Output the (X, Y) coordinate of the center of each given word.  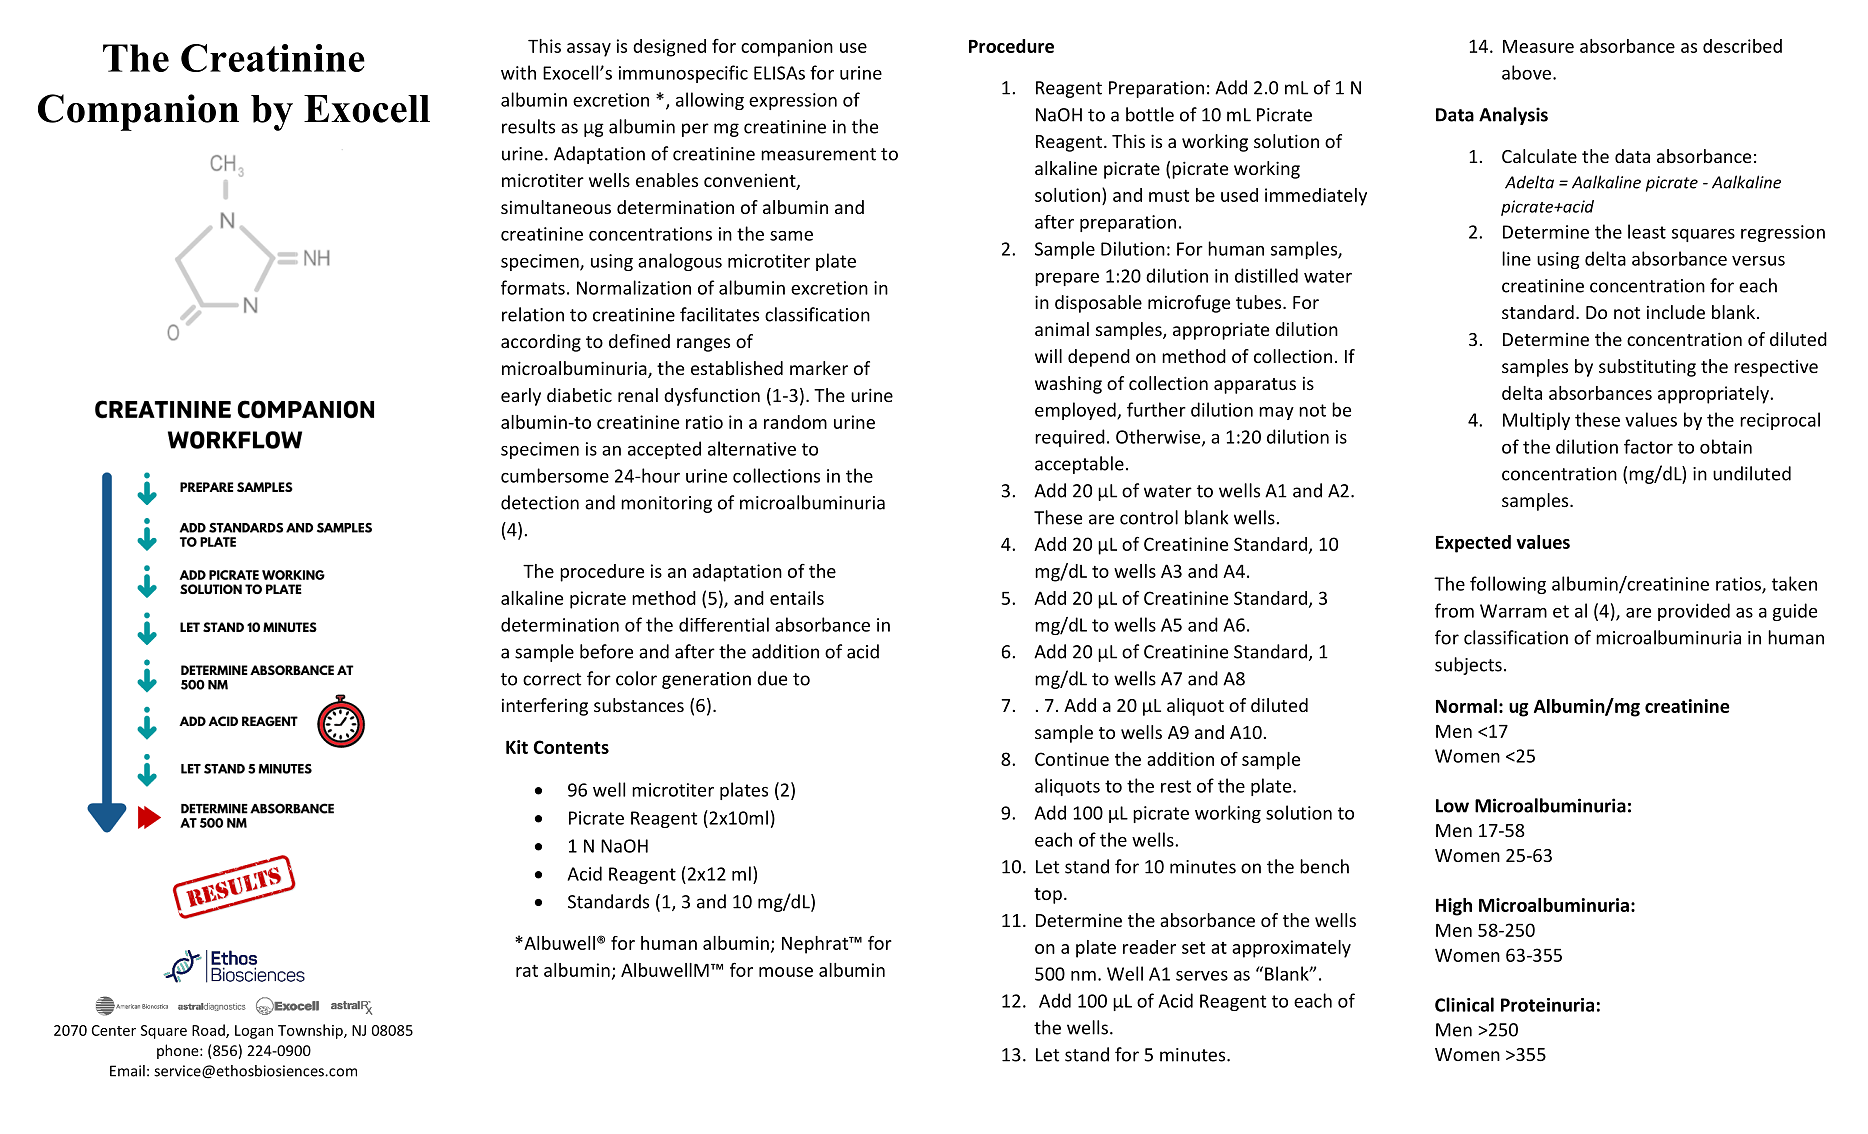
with (518, 72)
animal (1062, 329)
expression (793, 101)
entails (797, 598)
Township (311, 1031)
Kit (517, 747)
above (1526, 72)
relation (533, 314)
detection (540, 502)
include (1676, 312)
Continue (1072, 759)
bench (1324, 866)
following (1508, 585)
